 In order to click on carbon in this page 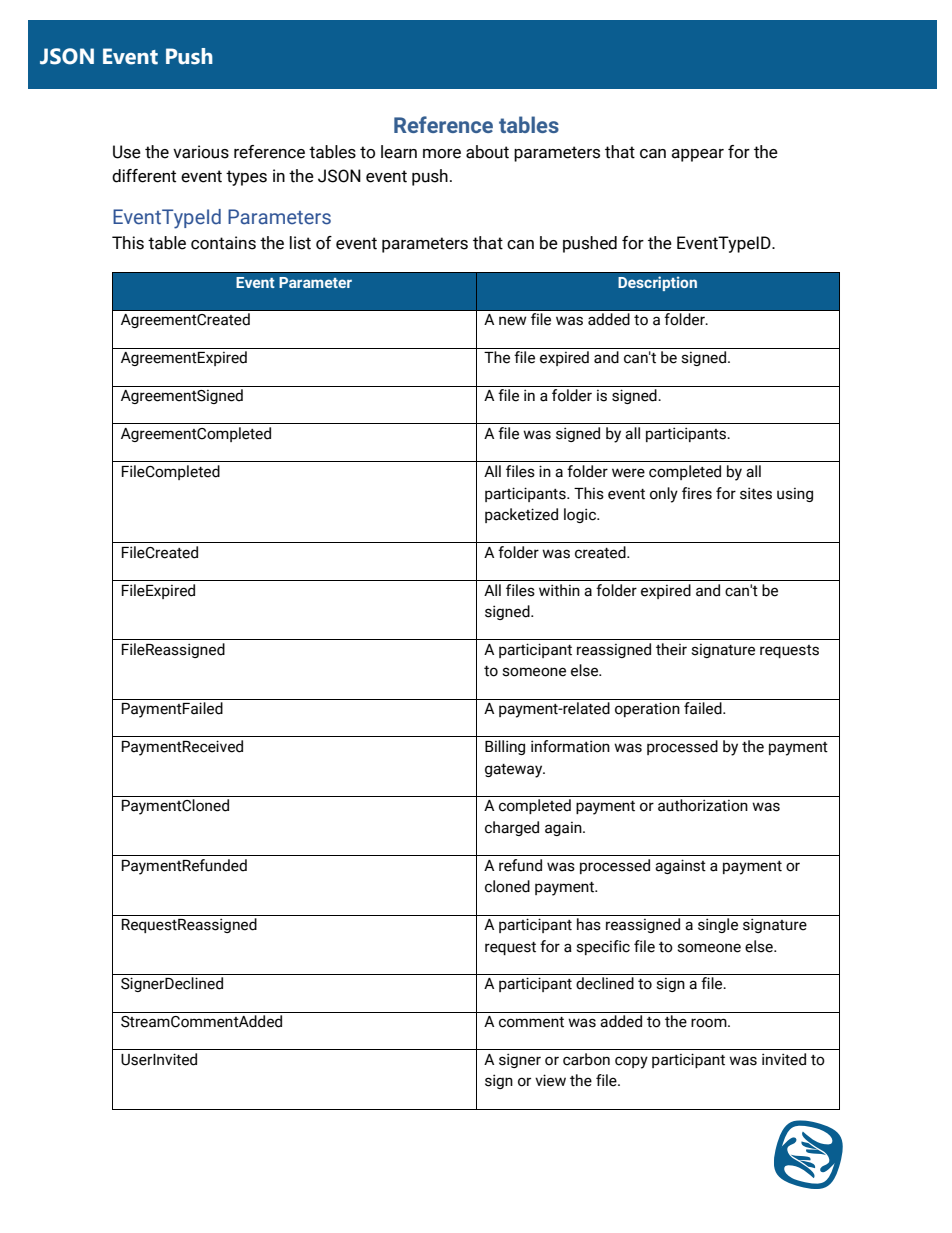, I will do `click(586, 1059)`.
